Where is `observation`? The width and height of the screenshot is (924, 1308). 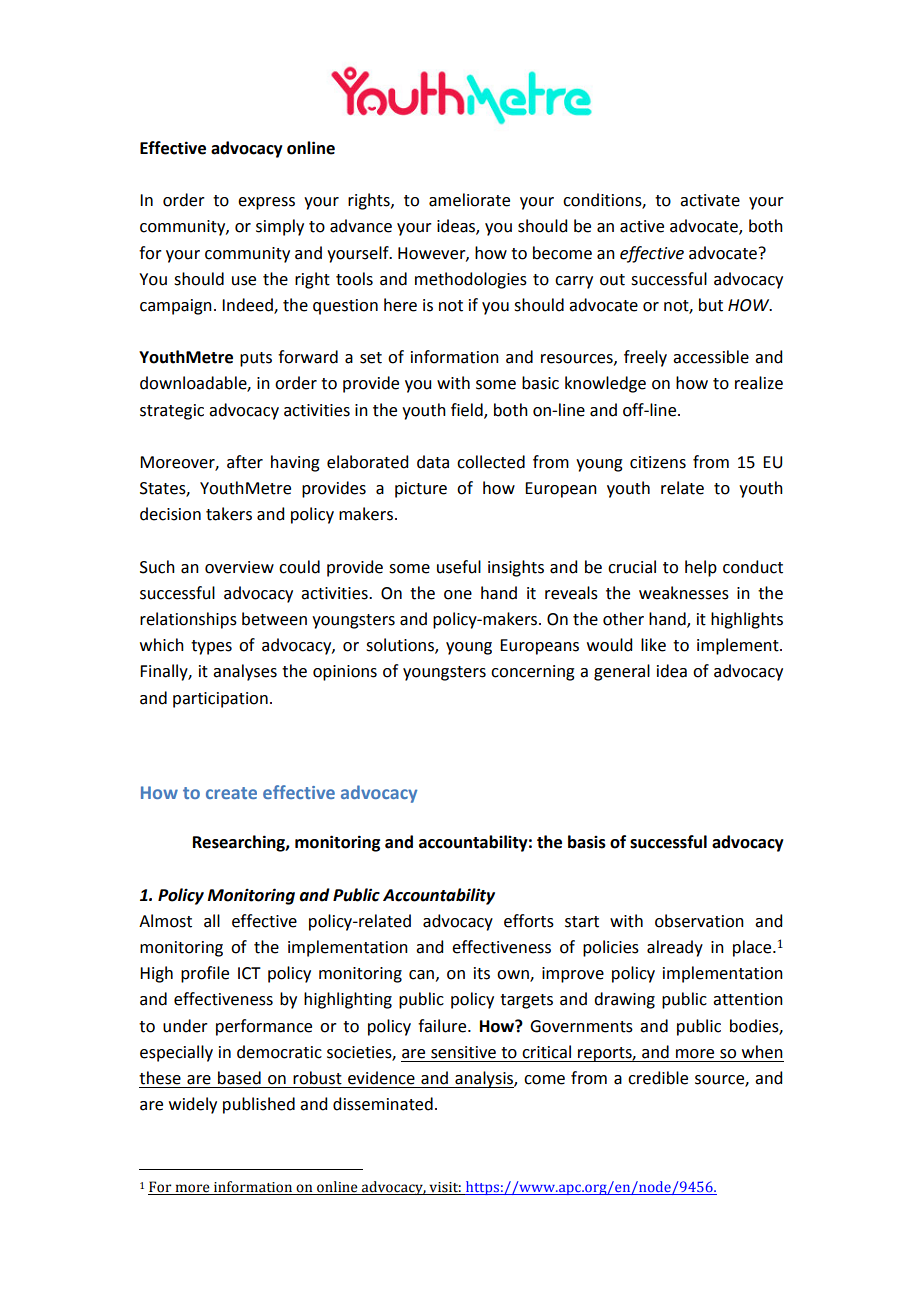 observation is located at coordinates (699, 921).
